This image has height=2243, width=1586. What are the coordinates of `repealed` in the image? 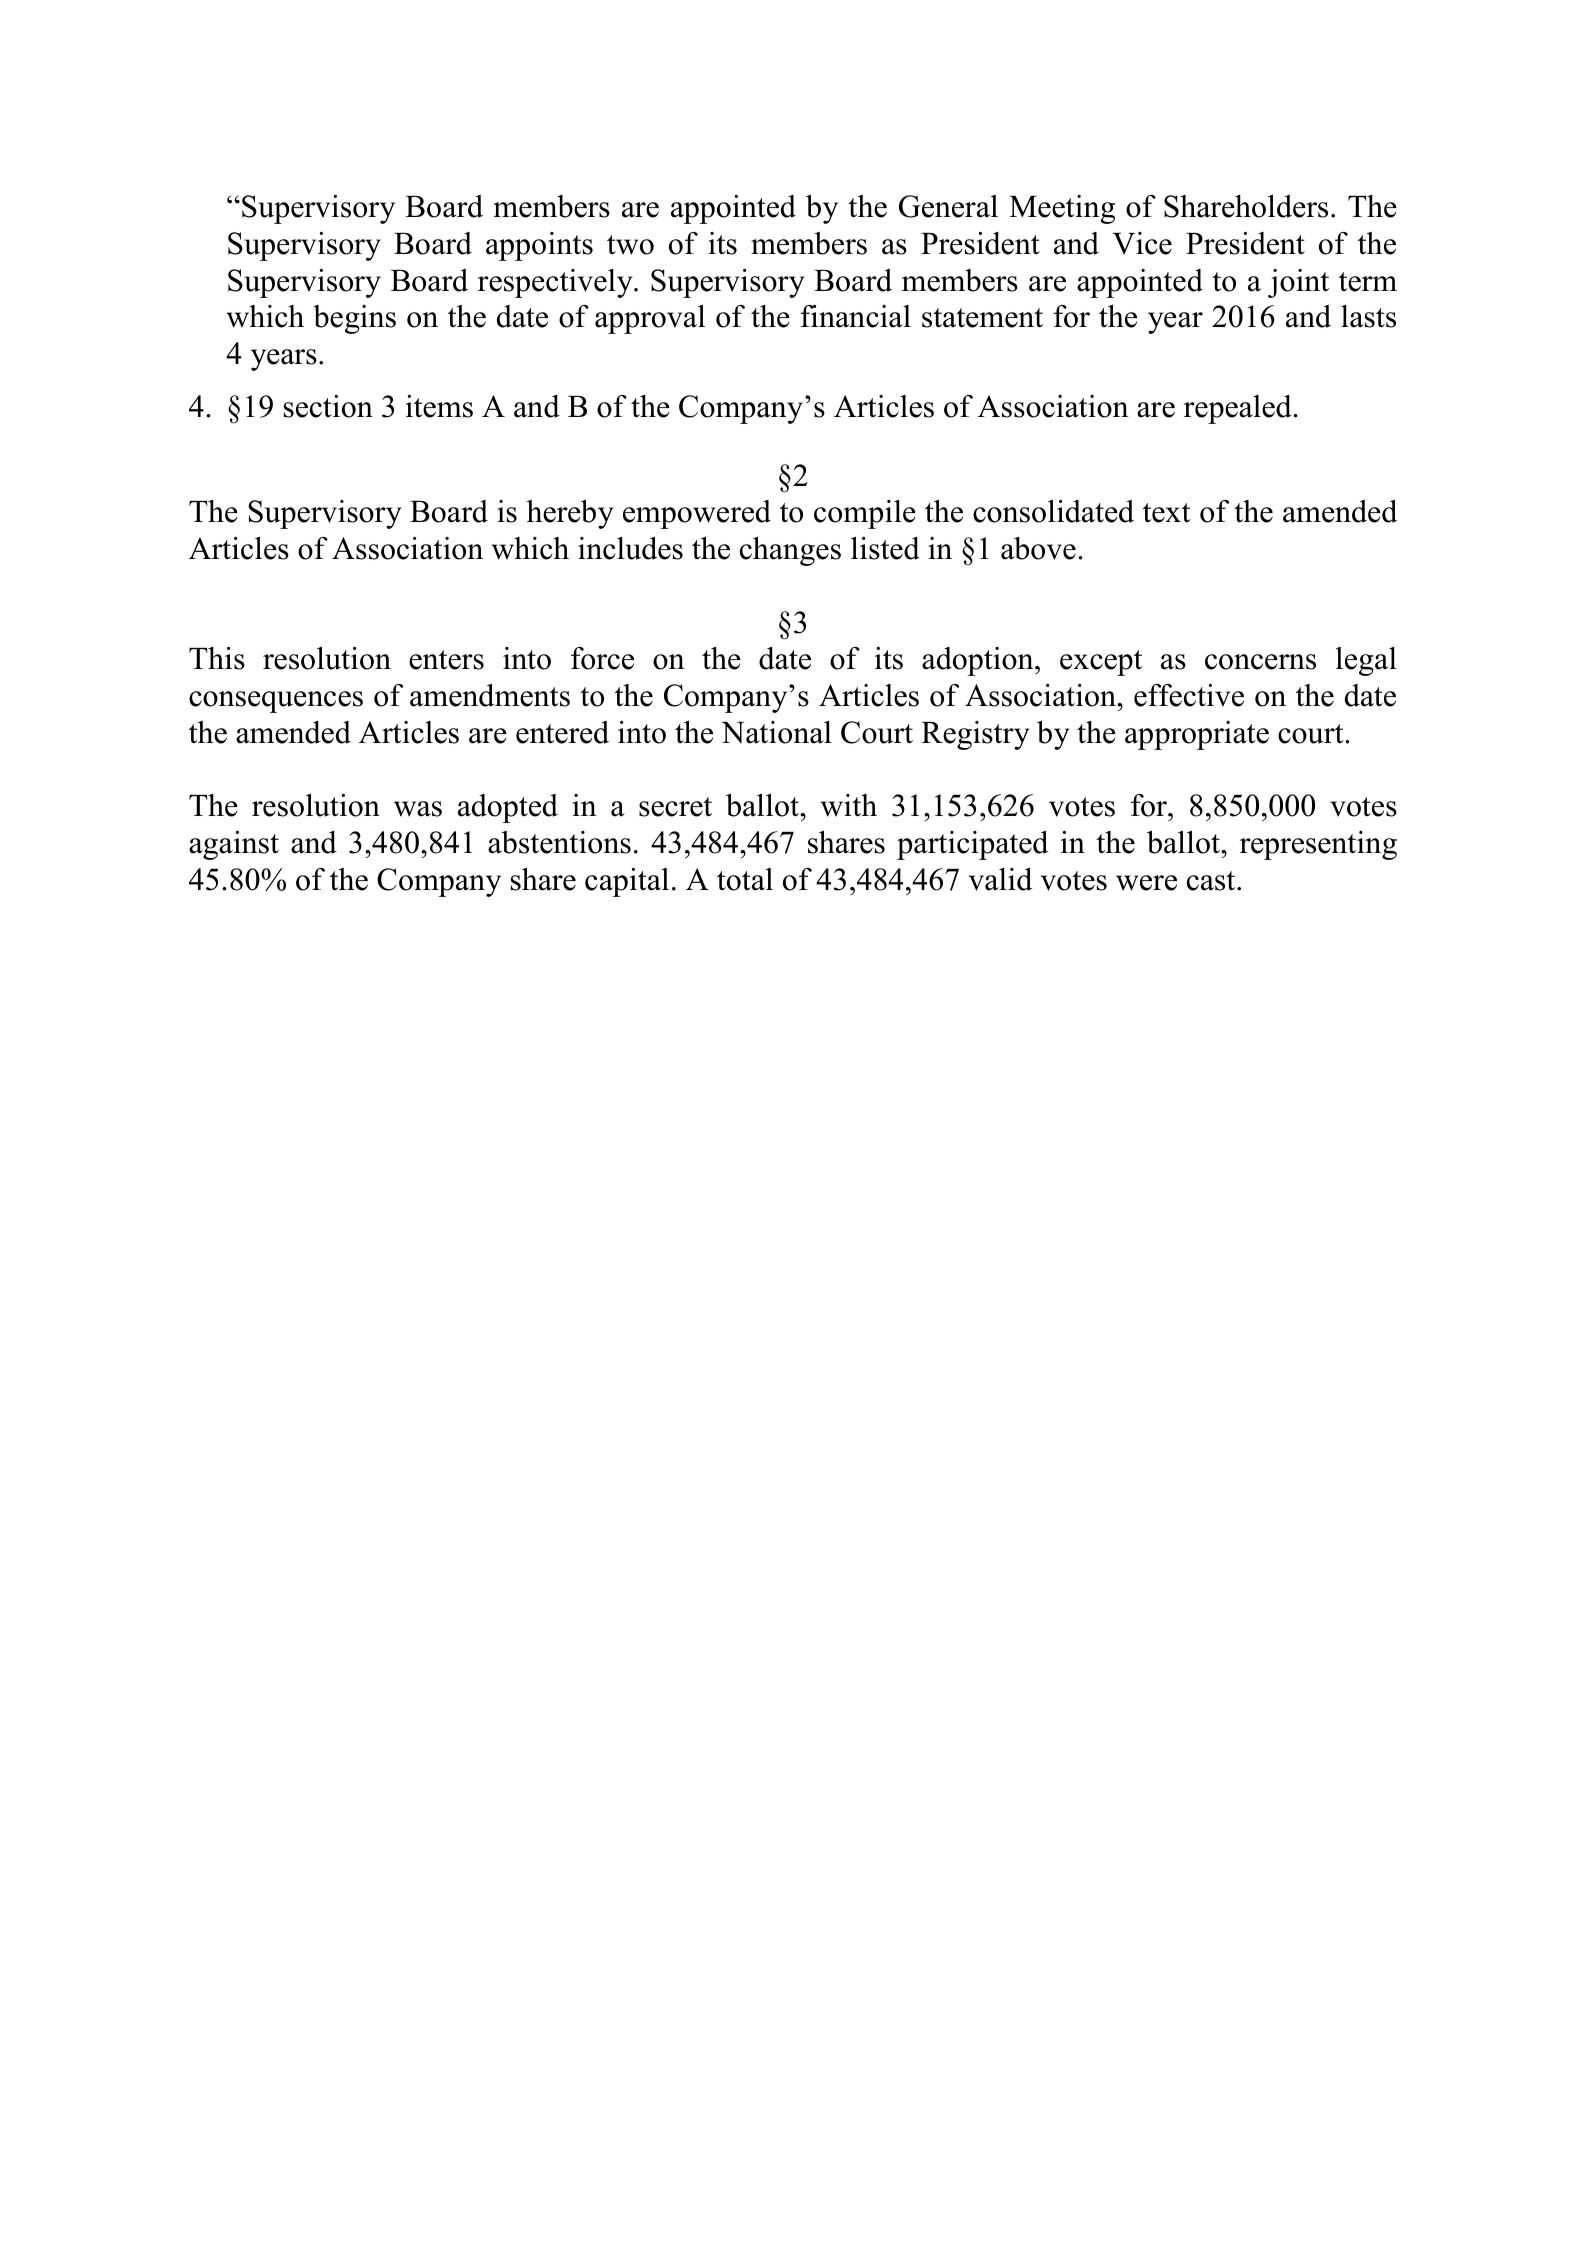 It's located at (1238, 409).
